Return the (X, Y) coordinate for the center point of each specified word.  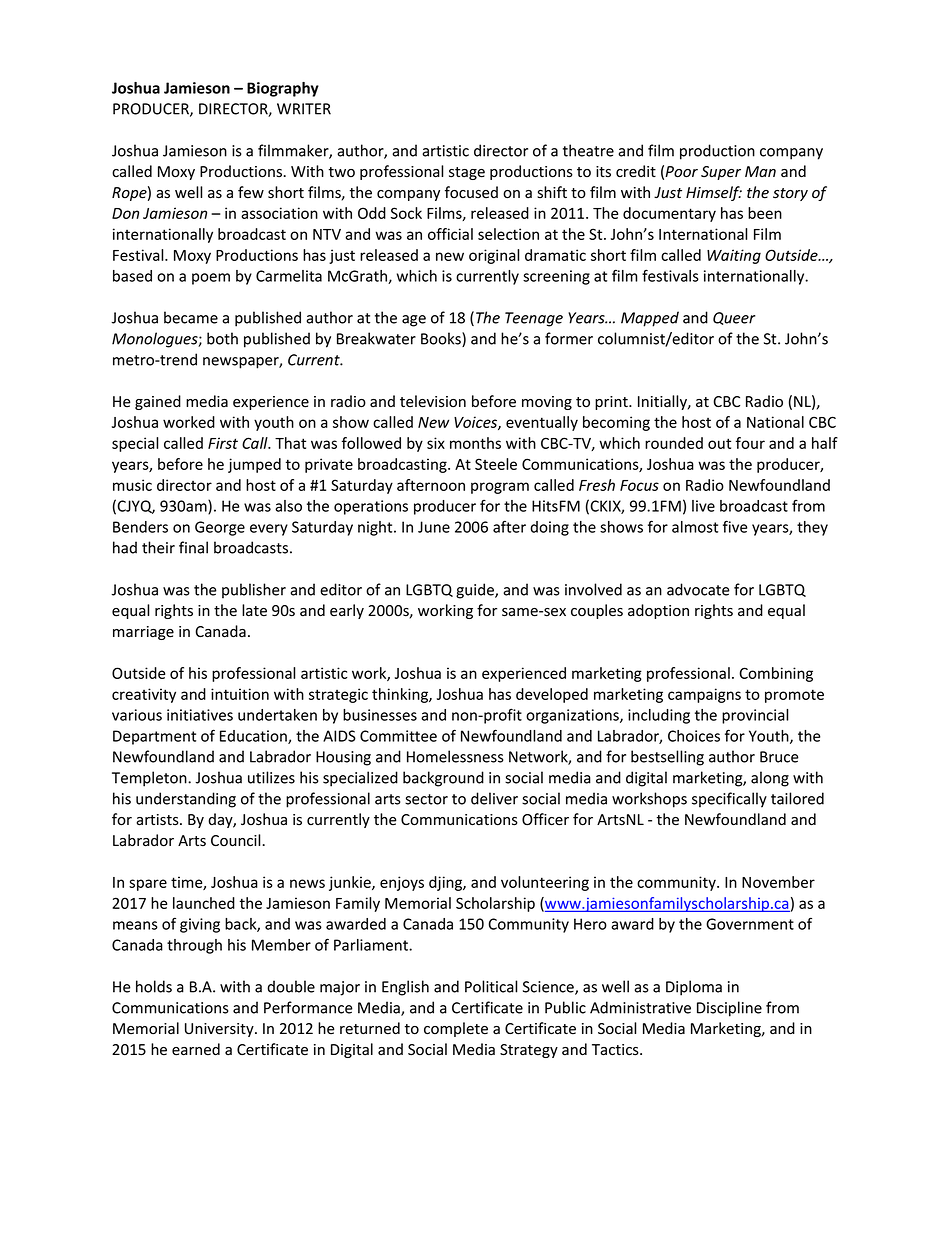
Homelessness (455, 756)
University (220, 1030)
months (475, 443)
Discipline (729, 1009)
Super (721, 173)
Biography (283, 89)
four (750, 443)
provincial (755, 716)
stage (467, 173)
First (223, 443)
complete (456, 1029)
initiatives (200, 715)
